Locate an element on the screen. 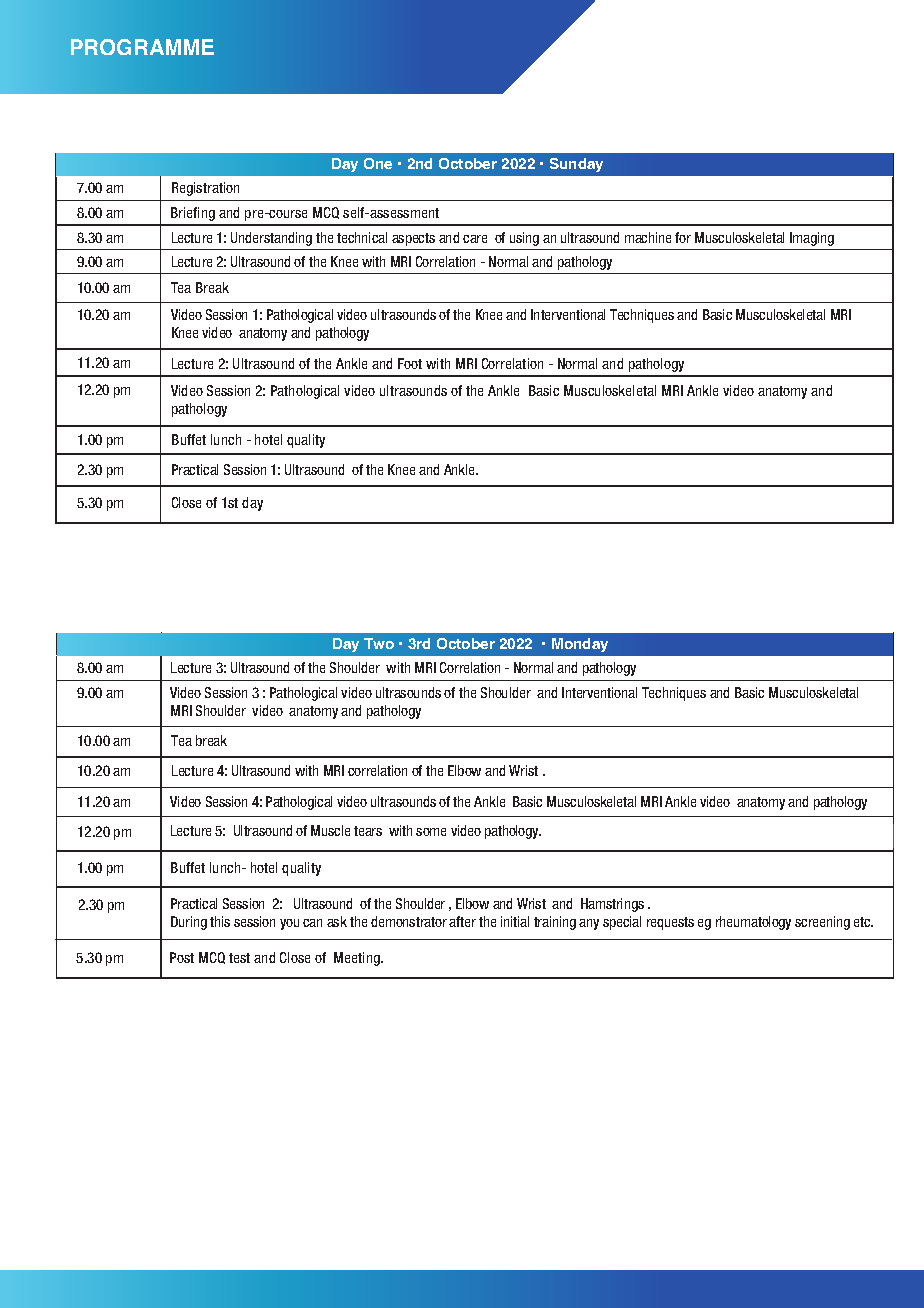  Sunday is located at coordinates (576, 165).
